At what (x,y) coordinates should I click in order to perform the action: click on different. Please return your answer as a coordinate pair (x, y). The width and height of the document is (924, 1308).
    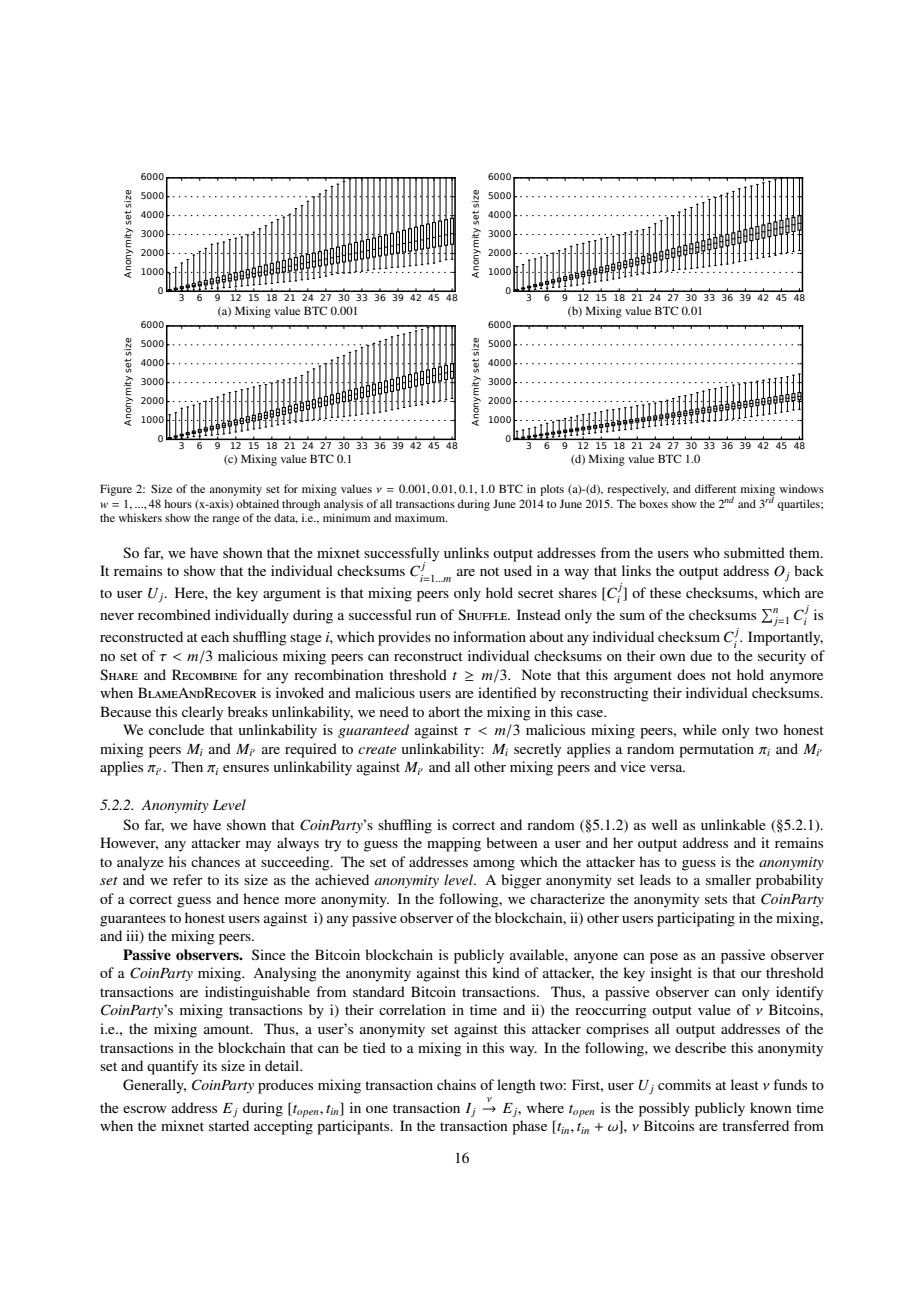
    Looking at the image, I should click on (715, 488).
